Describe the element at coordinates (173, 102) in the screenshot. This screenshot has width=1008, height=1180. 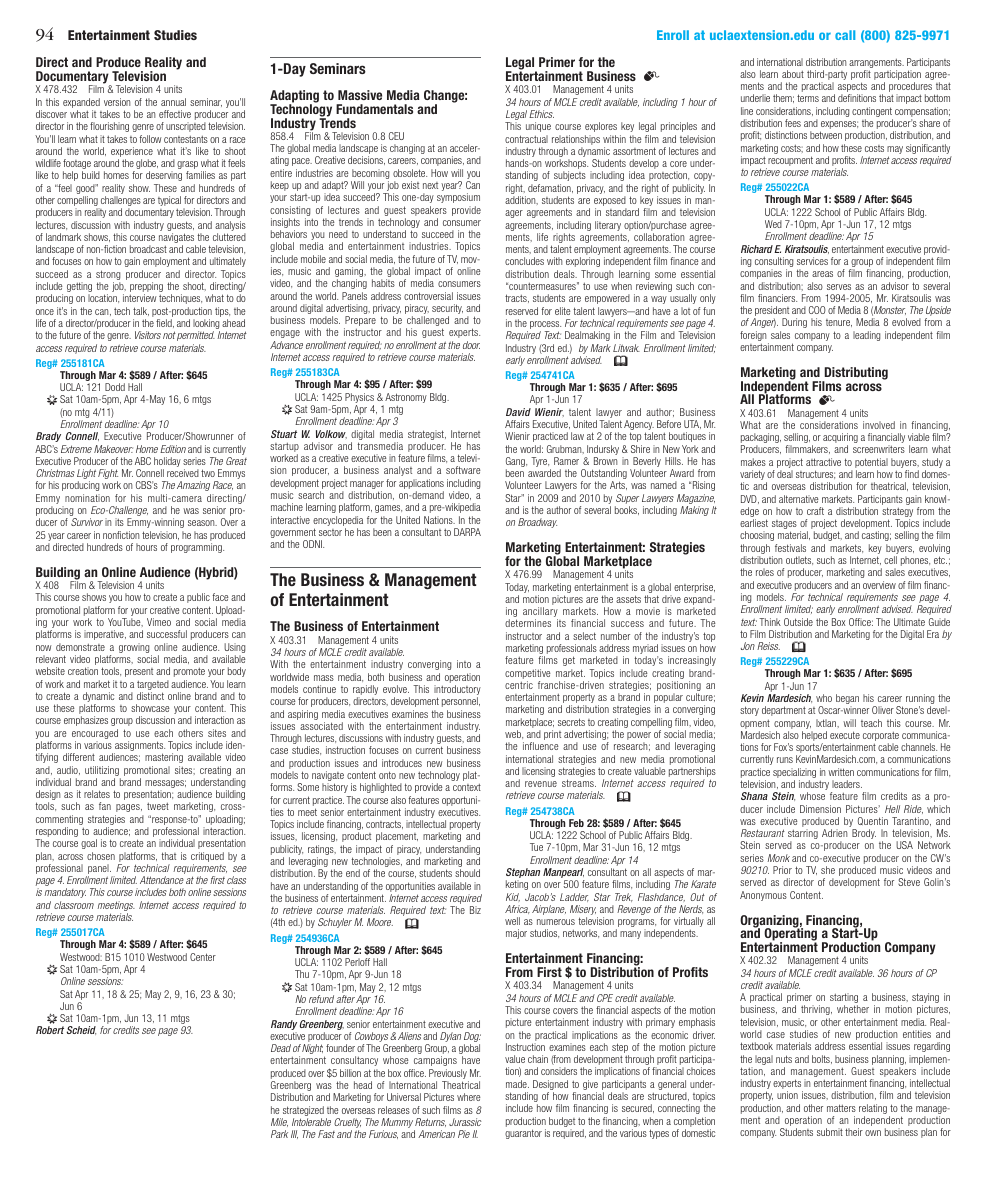
I see `annual` at that location.
